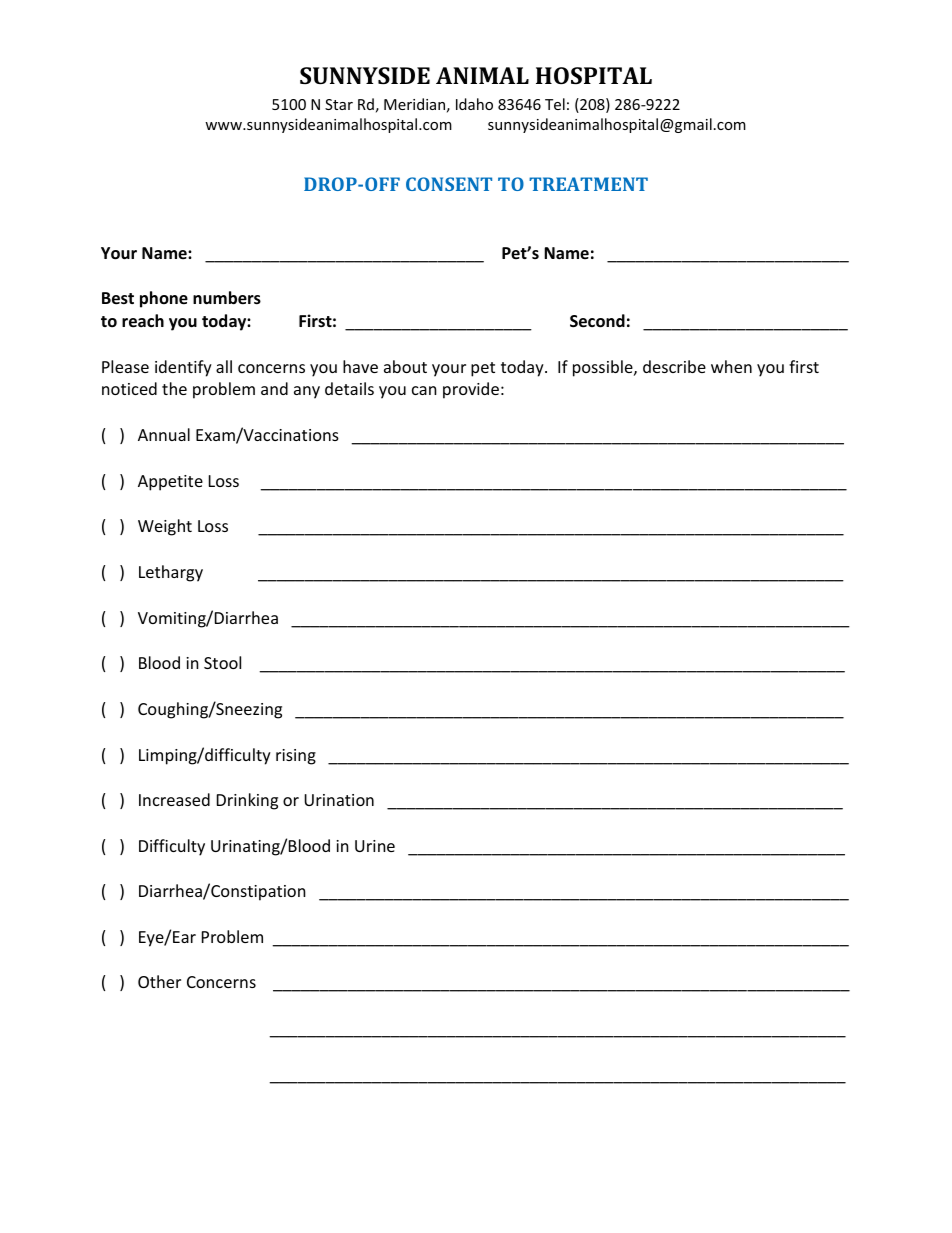 This screenshot has height=1233, width=952. Describe the element at coordinates (375, 846) in the screenshot. I see `Urine` at that location.
